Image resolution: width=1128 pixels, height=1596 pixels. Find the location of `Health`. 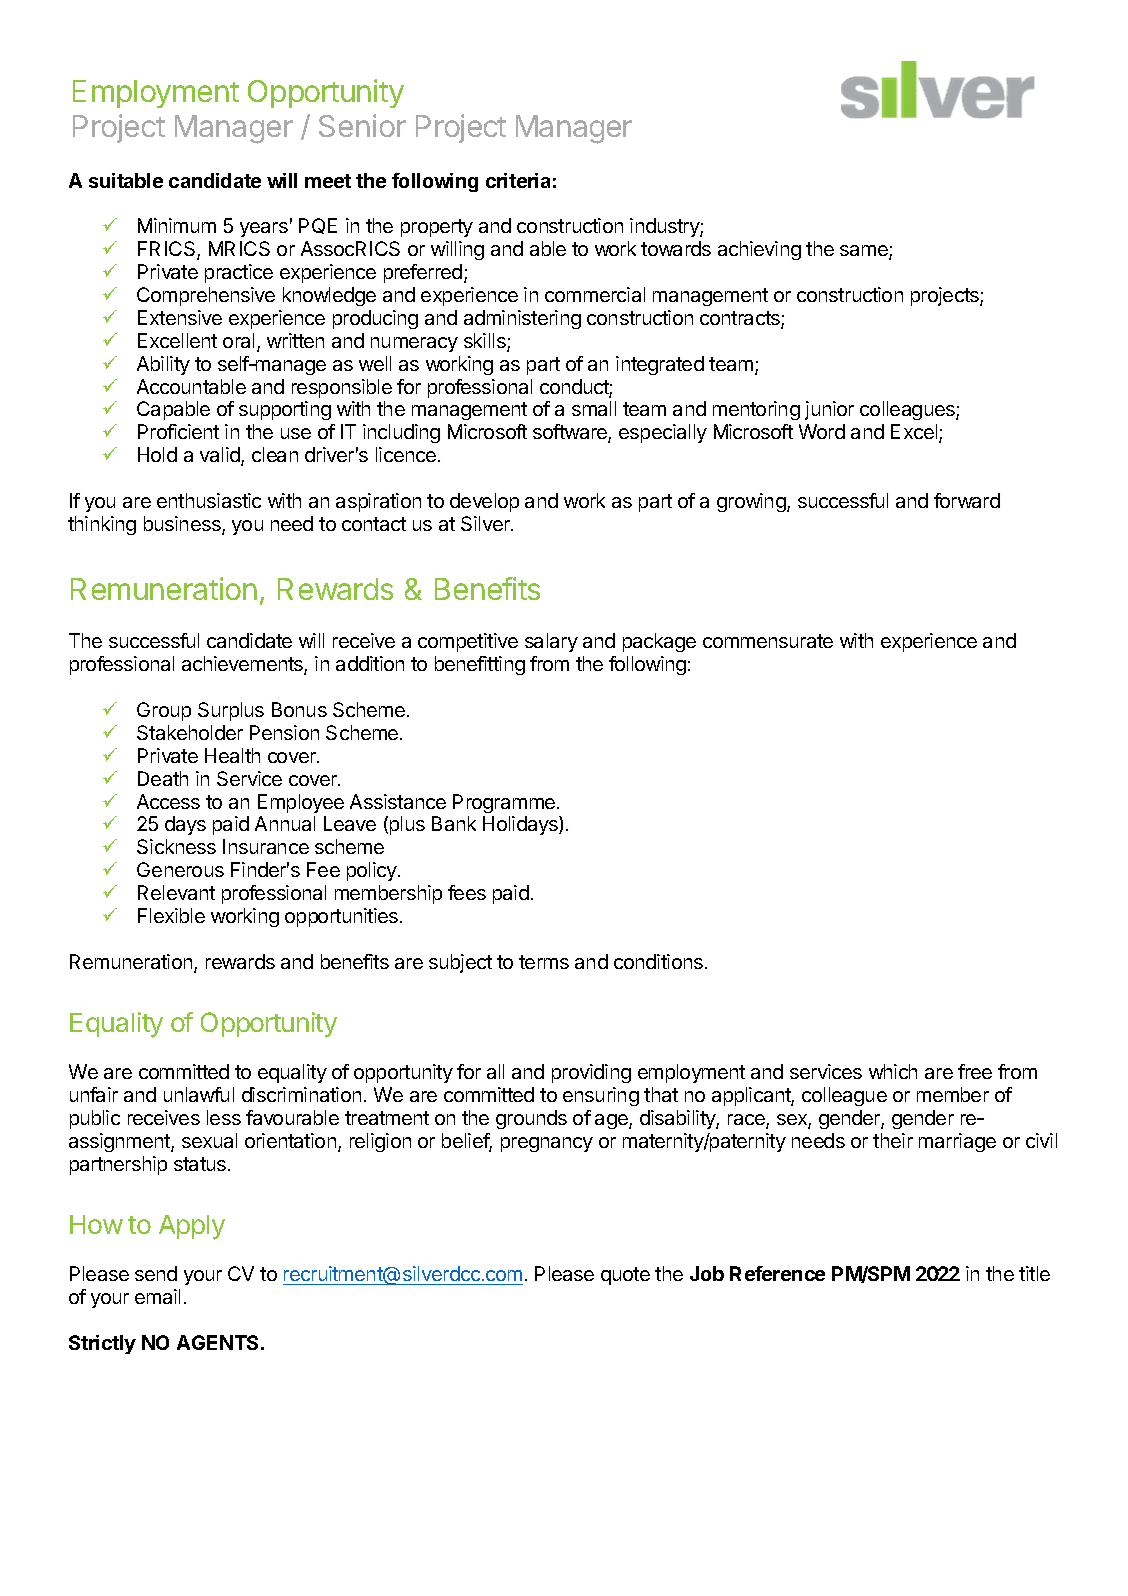

Health is located at coordinates (232, 755).
